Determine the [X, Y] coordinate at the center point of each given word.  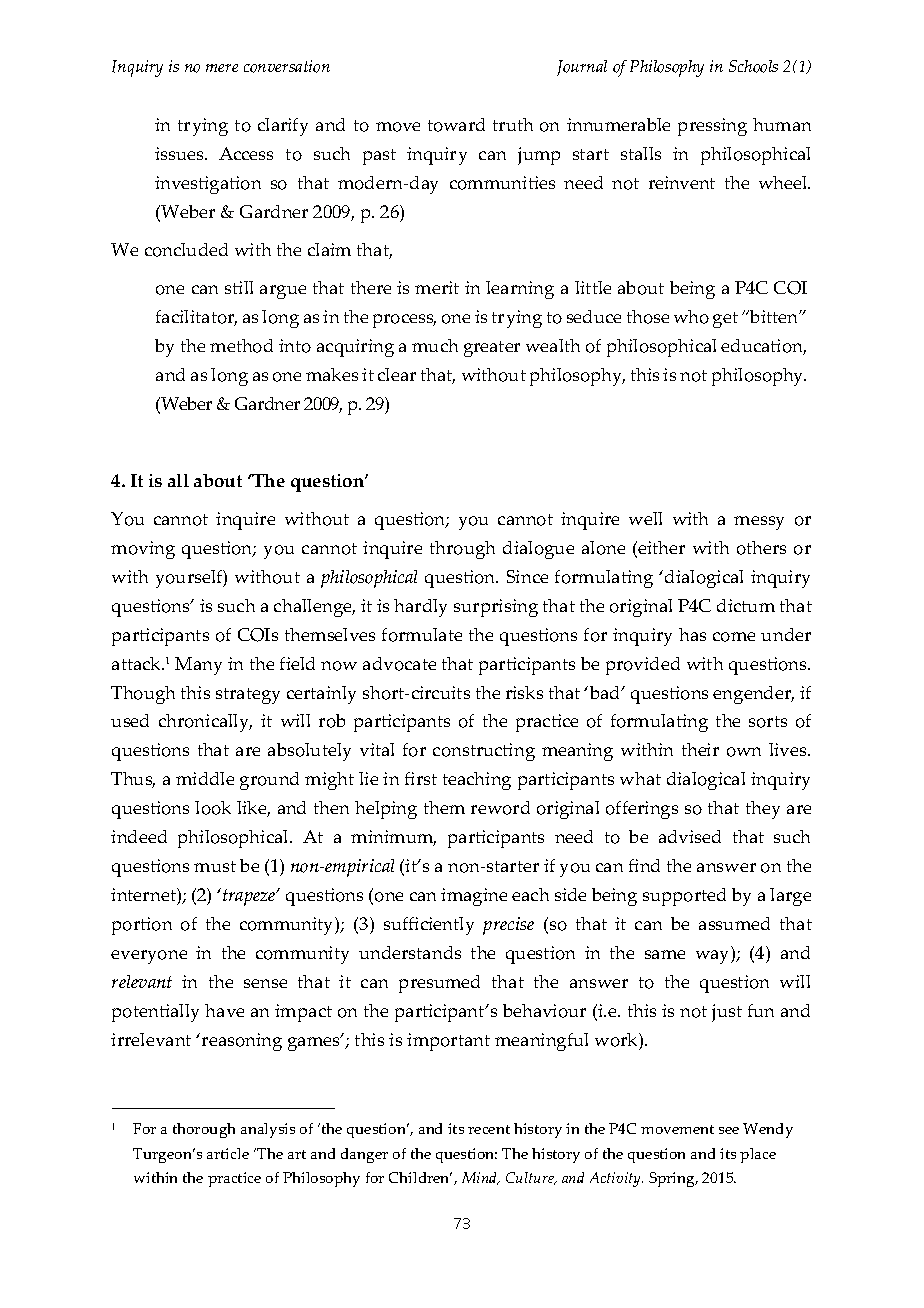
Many [198, 666]
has [692, 634]
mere [222, 68]
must [215, 866]
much [435, 345]
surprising [496, 608]
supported [684, 897]
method [241, 346]
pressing [712, 127]
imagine [474, 897]
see [729, 1130]
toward [456, 125]
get [725, 320]
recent [489, 1129]
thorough [204, 1130]
